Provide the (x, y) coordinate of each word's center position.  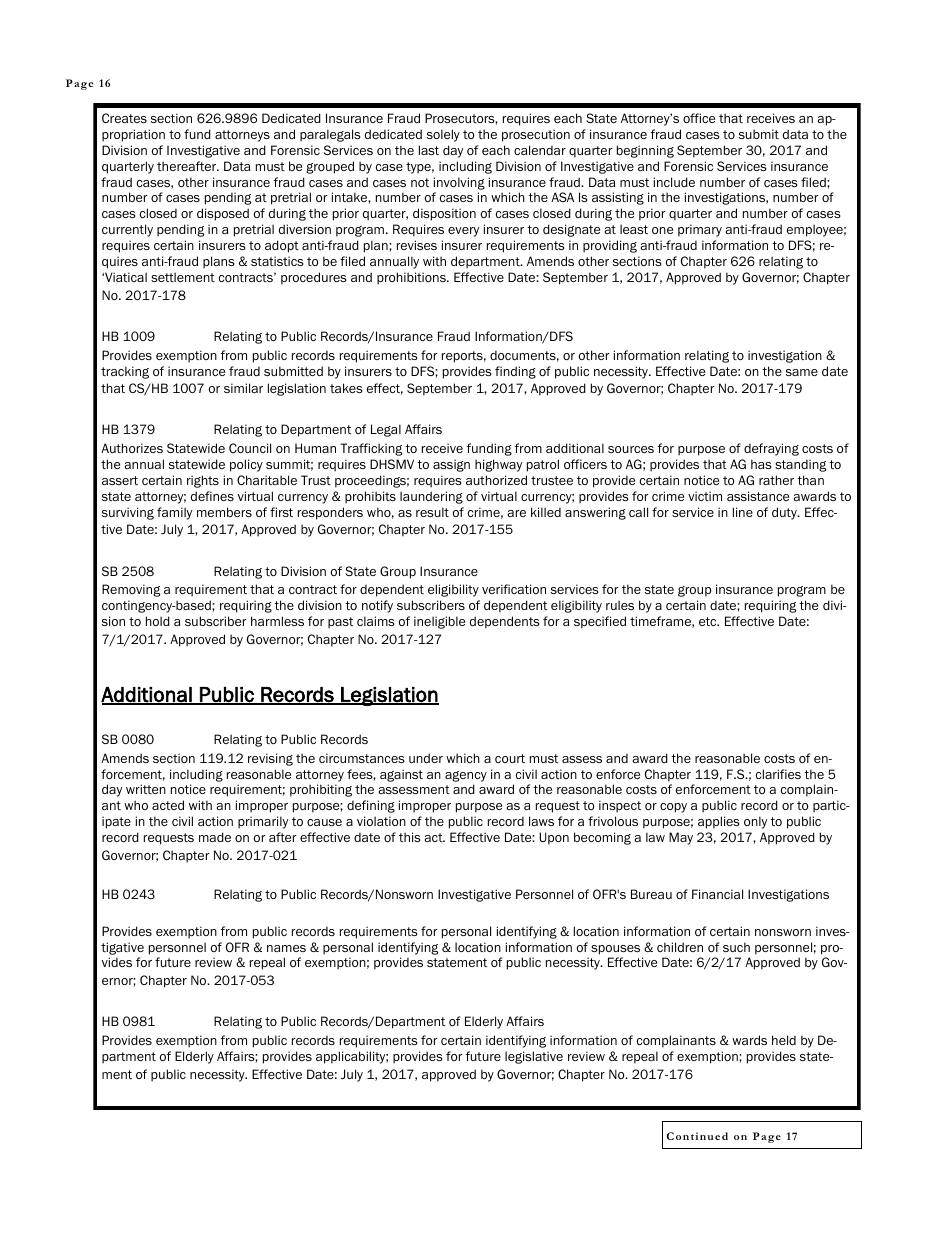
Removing (131, 590)
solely (443, 135)
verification (514, 589)
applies (719, 822)
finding (515, 372)
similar (243, 388)
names (286, 948)
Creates (124, 118)
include (674, 182)
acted (168, 805)
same (802, 372)
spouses (615, 950)
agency (466, 776)
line (743, 512)
